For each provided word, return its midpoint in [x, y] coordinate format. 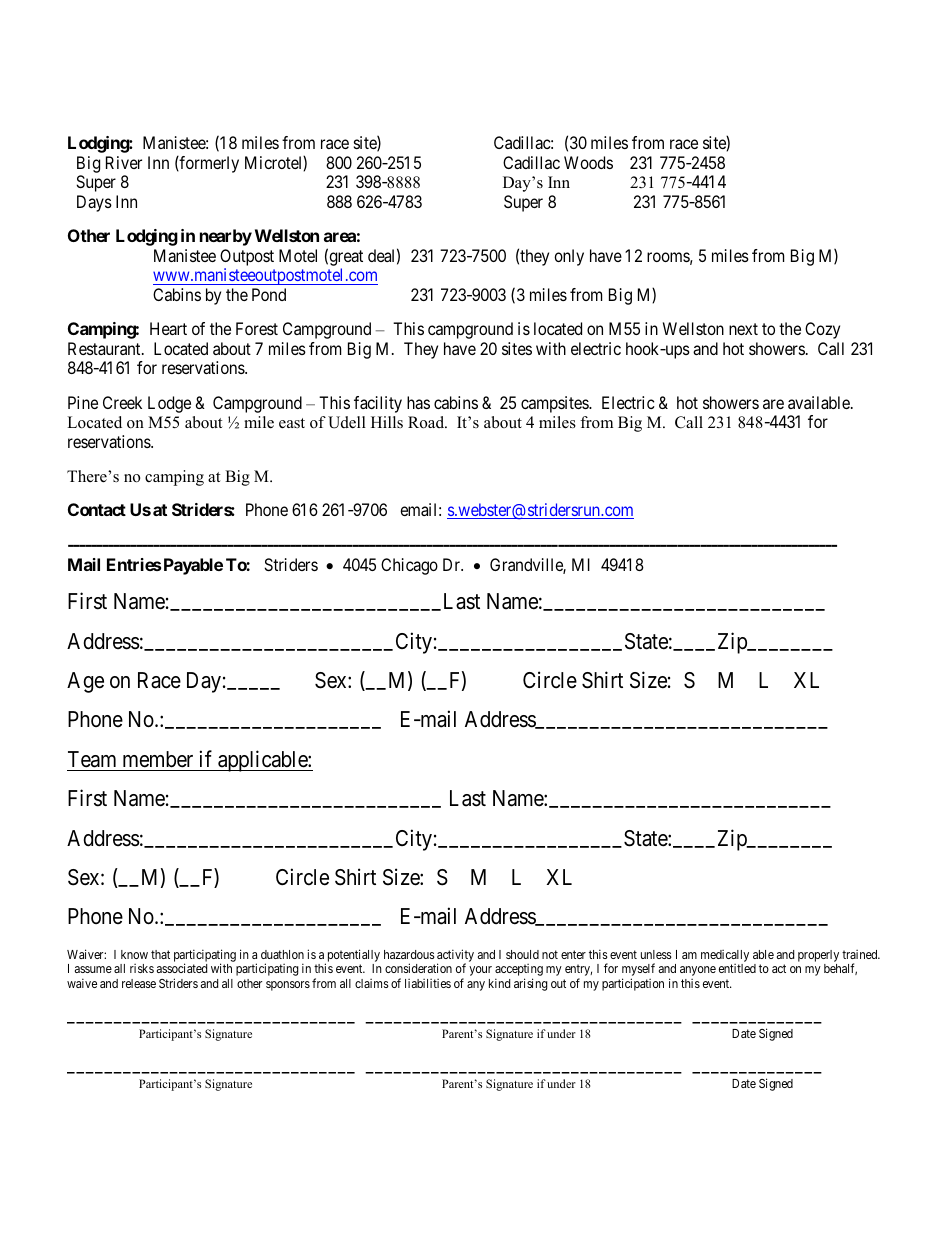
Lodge [169, 404]
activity [455, 956]
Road [427, 422]
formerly [208, 164]
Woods [588, 162]
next [743, 329]
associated [182, 968]
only [569, 257]
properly [818, 956]
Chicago [409, 566]
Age [85, 682]
